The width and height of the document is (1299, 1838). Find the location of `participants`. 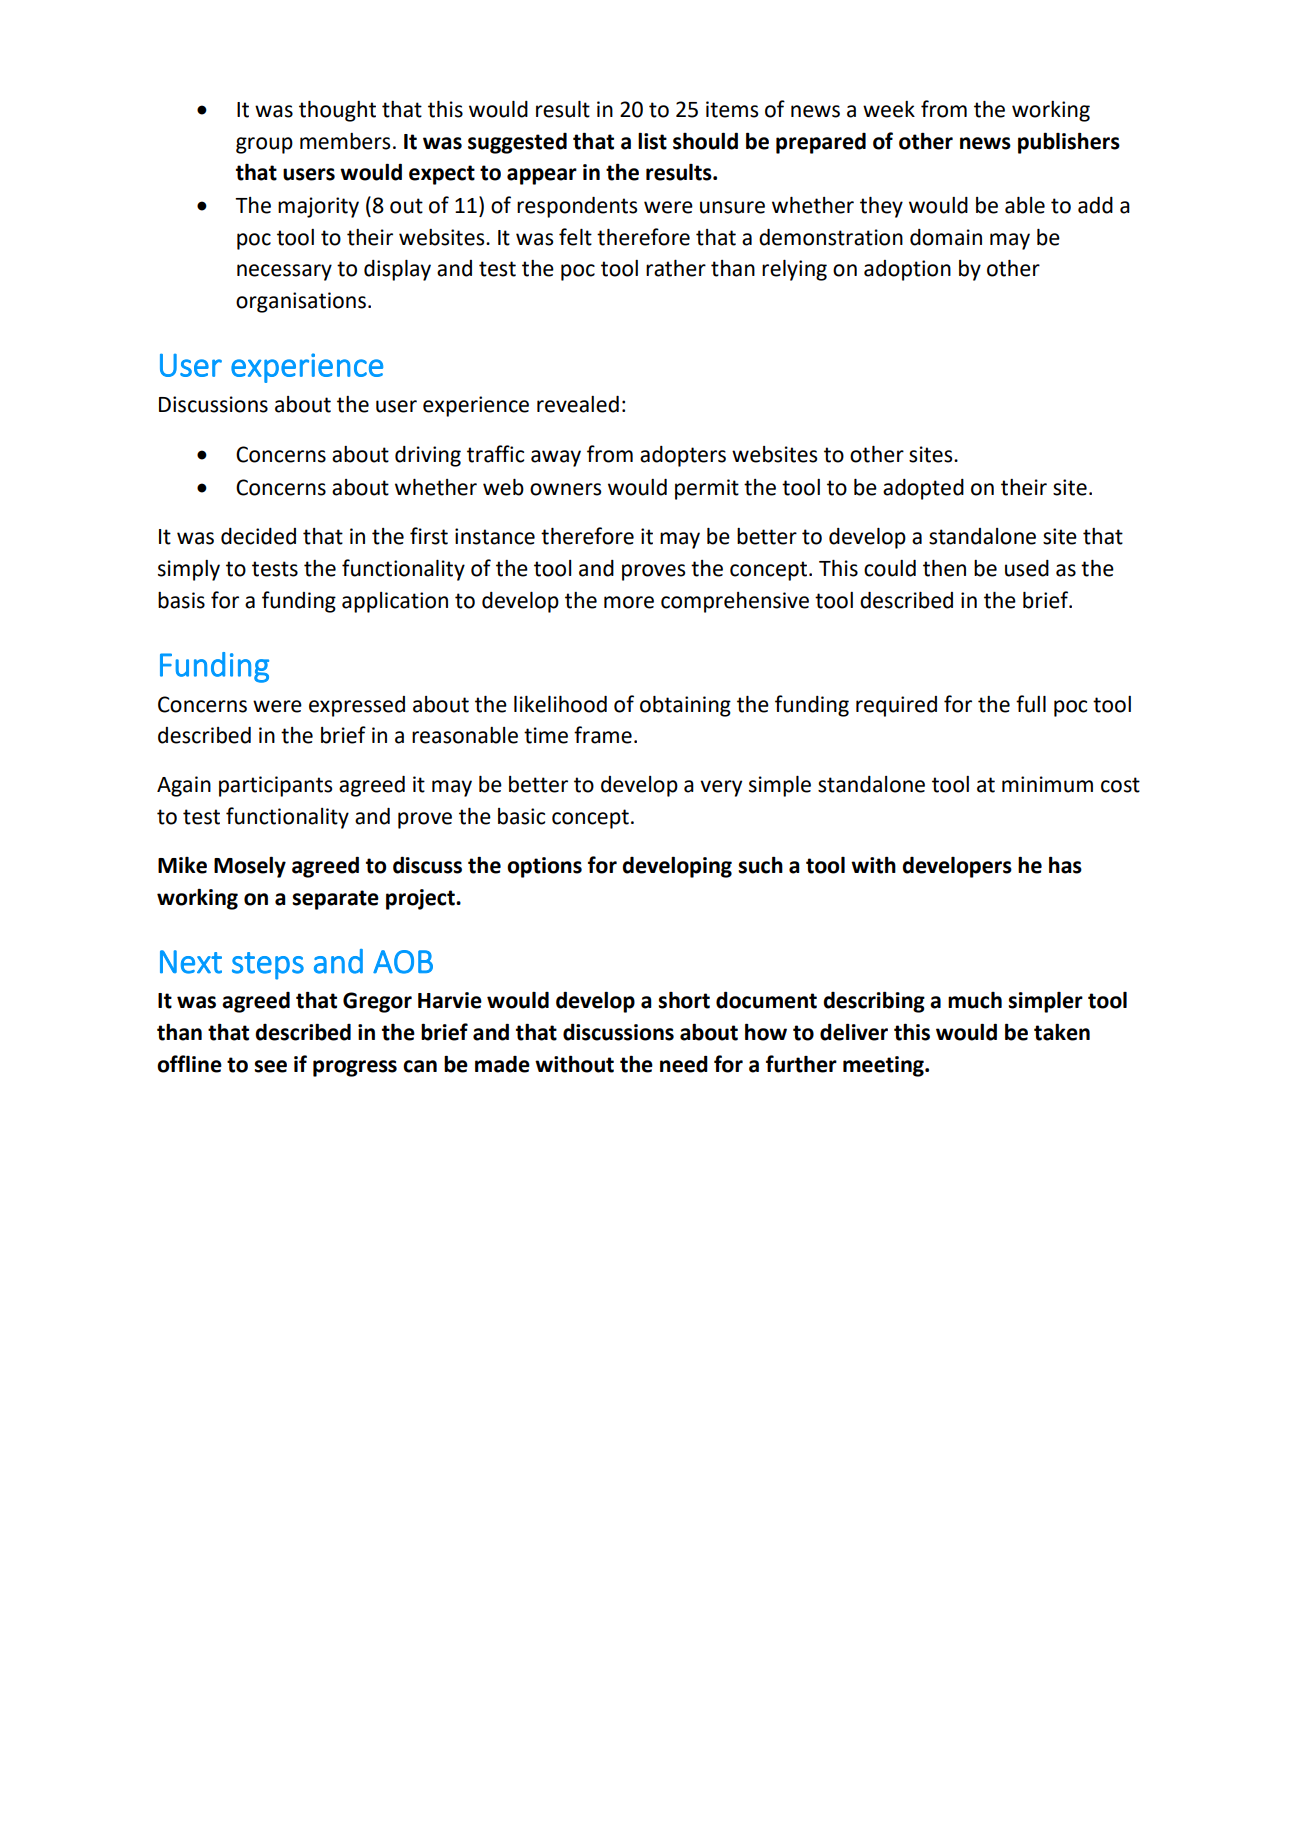

participants is located at coordinates (275, 786).
